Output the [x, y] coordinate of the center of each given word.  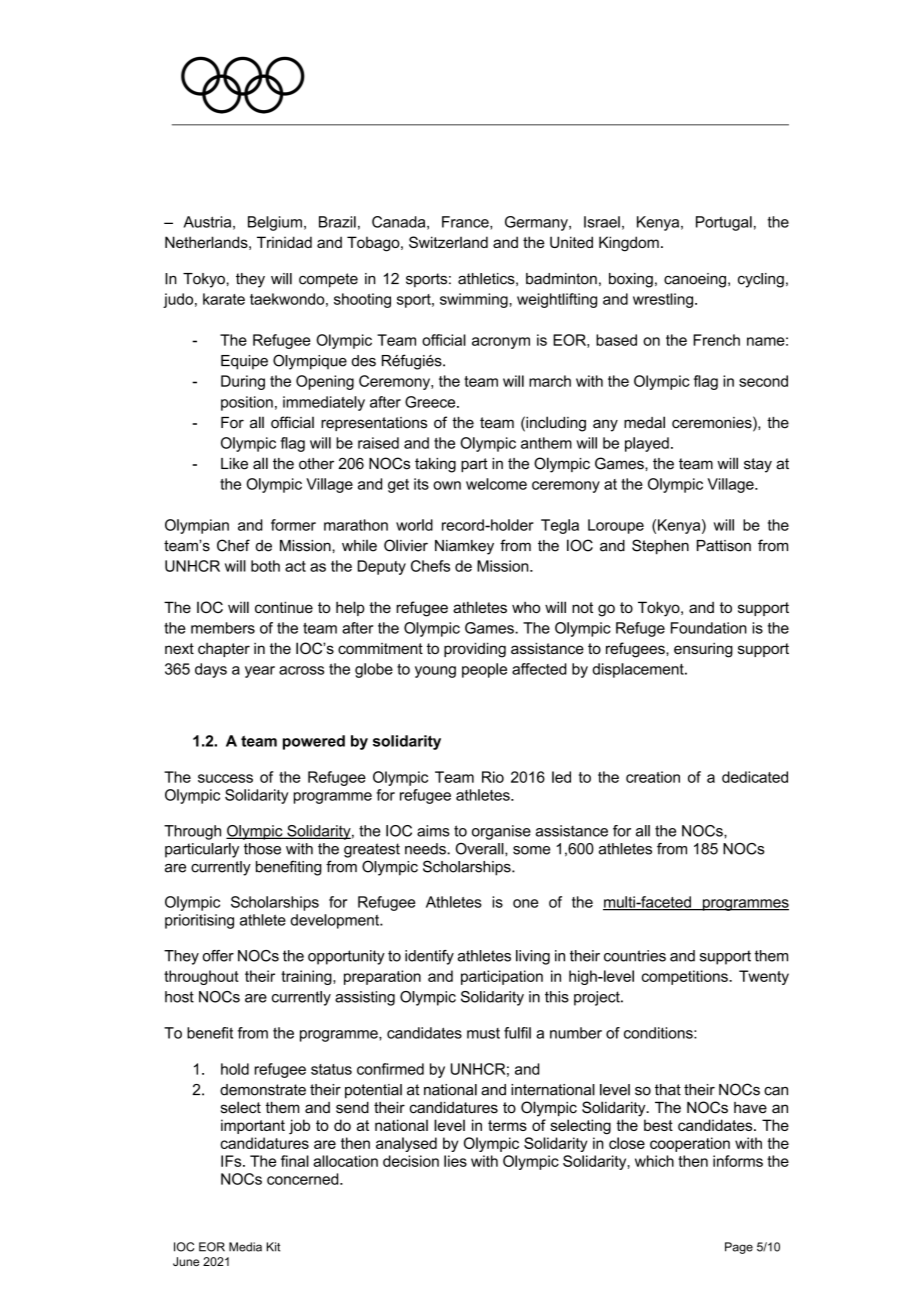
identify [429, 957]
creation [653, 777]
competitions [686, 977]
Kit [273, 1247]
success [225, 778]
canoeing [695, 280]
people [484, 670]
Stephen [660, 547]
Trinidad [284, 242]
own [447, 485]
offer [218, 956]
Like [234, 464]
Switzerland [448, 242]
